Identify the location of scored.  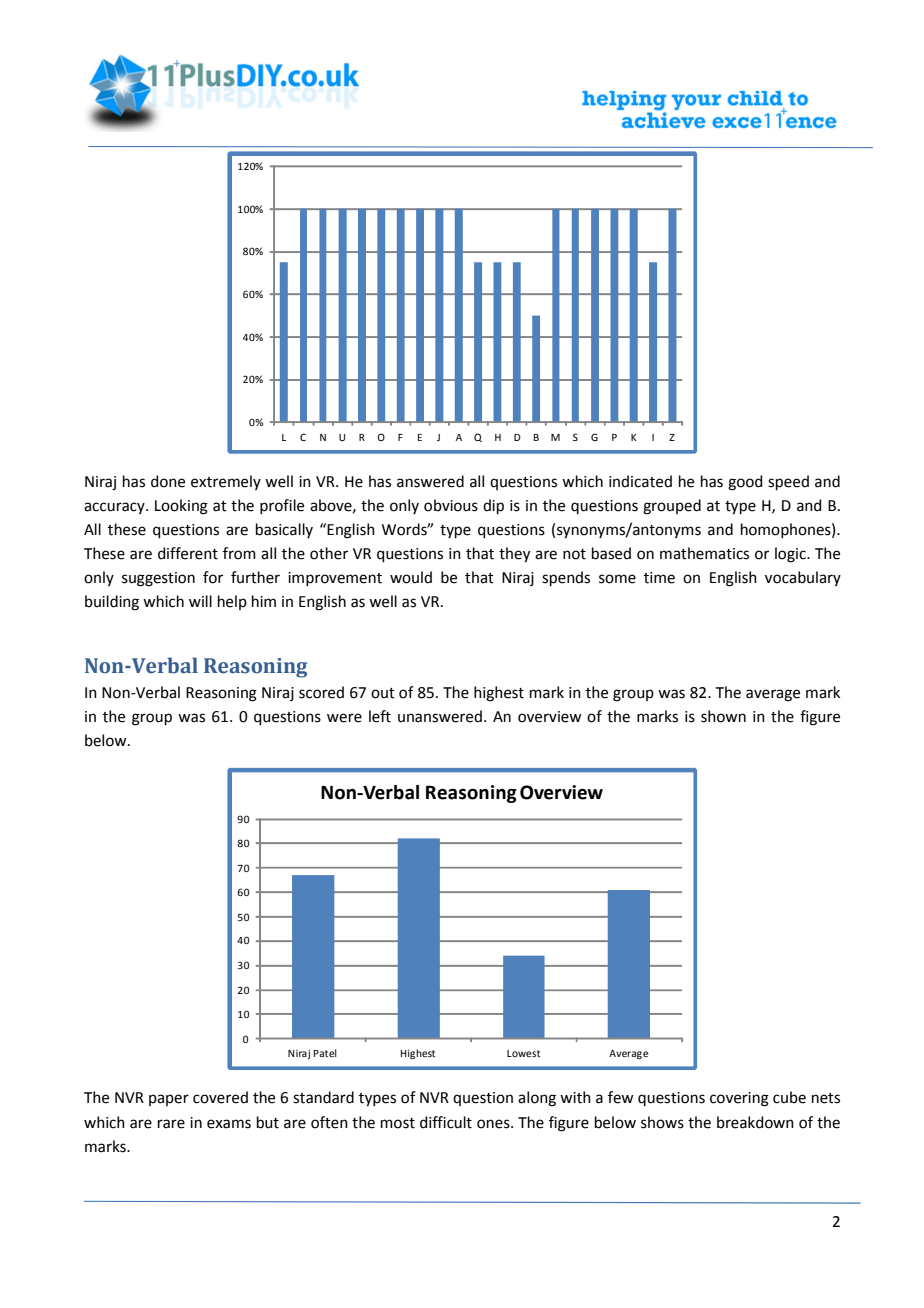
(321, 692).
